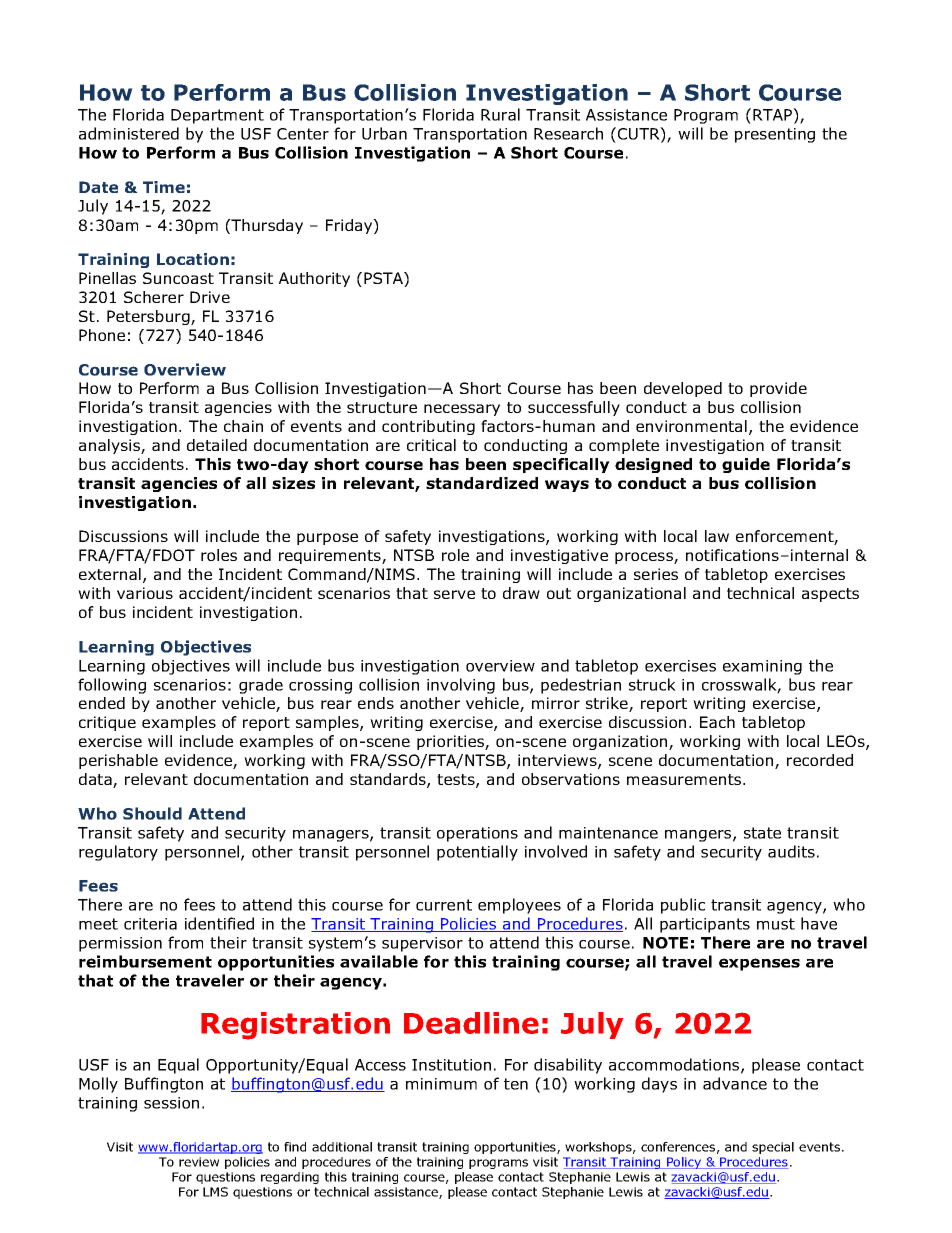  What do you see at coordinates (778, 389) in the document?
I see `provide` at bounding box center [778, 389].
